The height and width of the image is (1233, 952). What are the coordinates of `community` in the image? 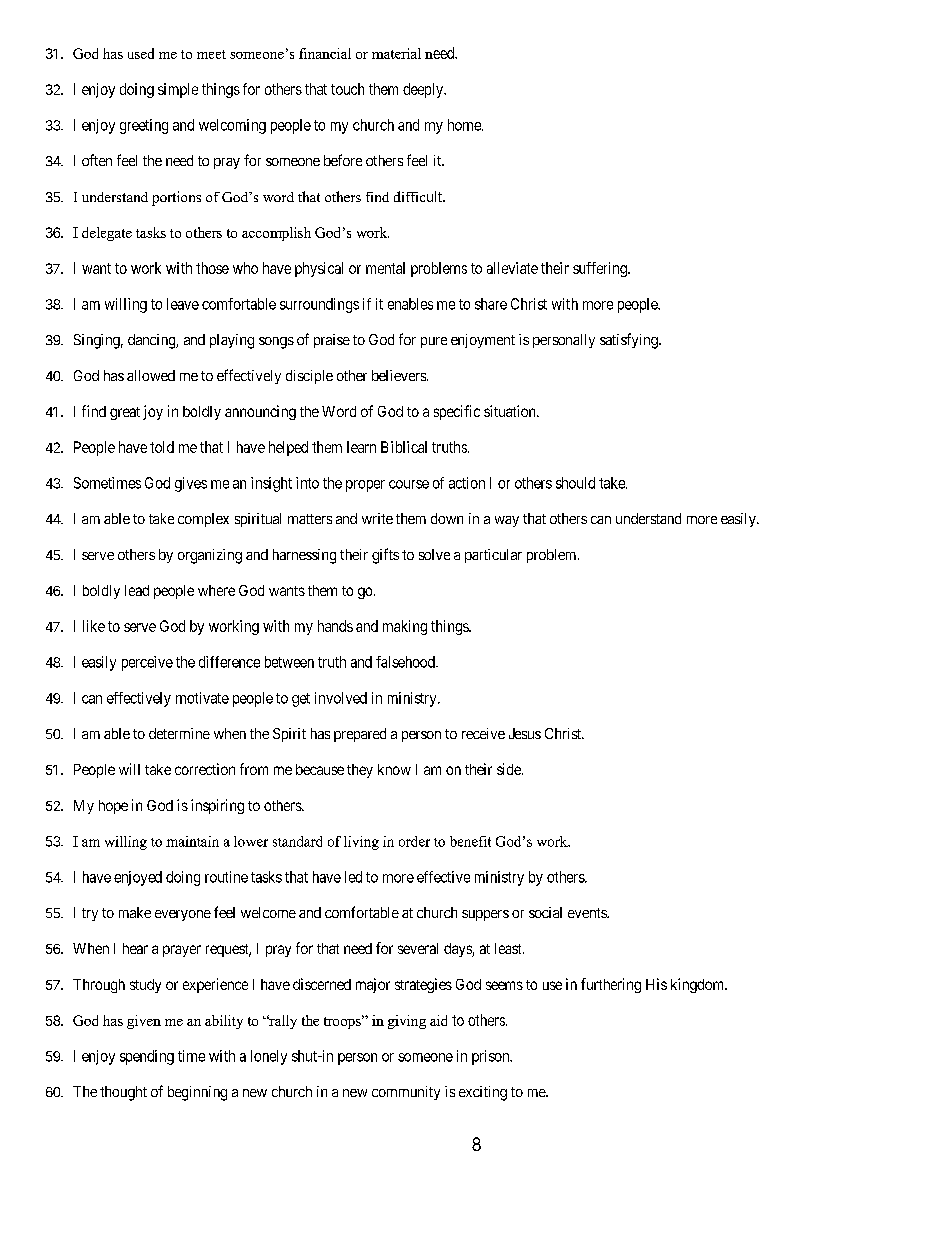 It's located at (406, 1093).
